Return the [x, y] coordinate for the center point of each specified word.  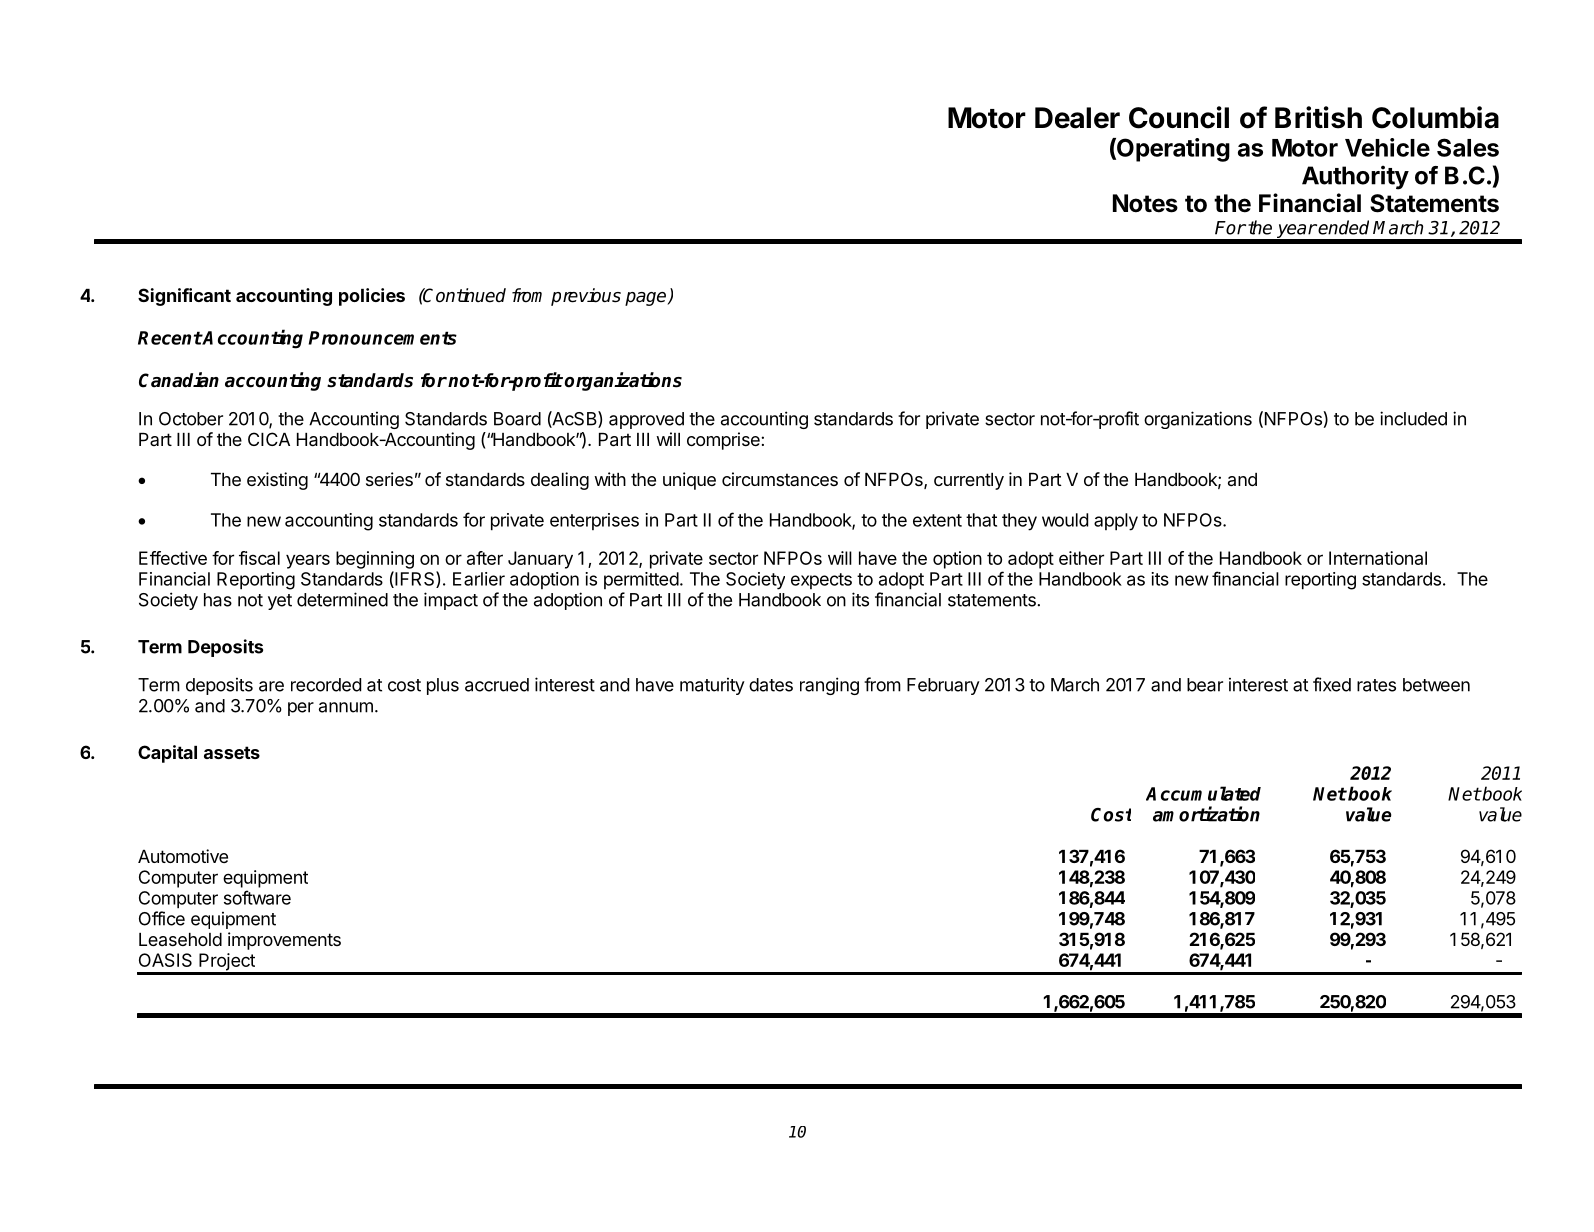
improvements [284, 941]
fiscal [259, 558]
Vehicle [1387, 147]
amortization [1206, 814]
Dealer [1077, 118]
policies [372, 297]
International [1378, 558]
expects [821, 581]
